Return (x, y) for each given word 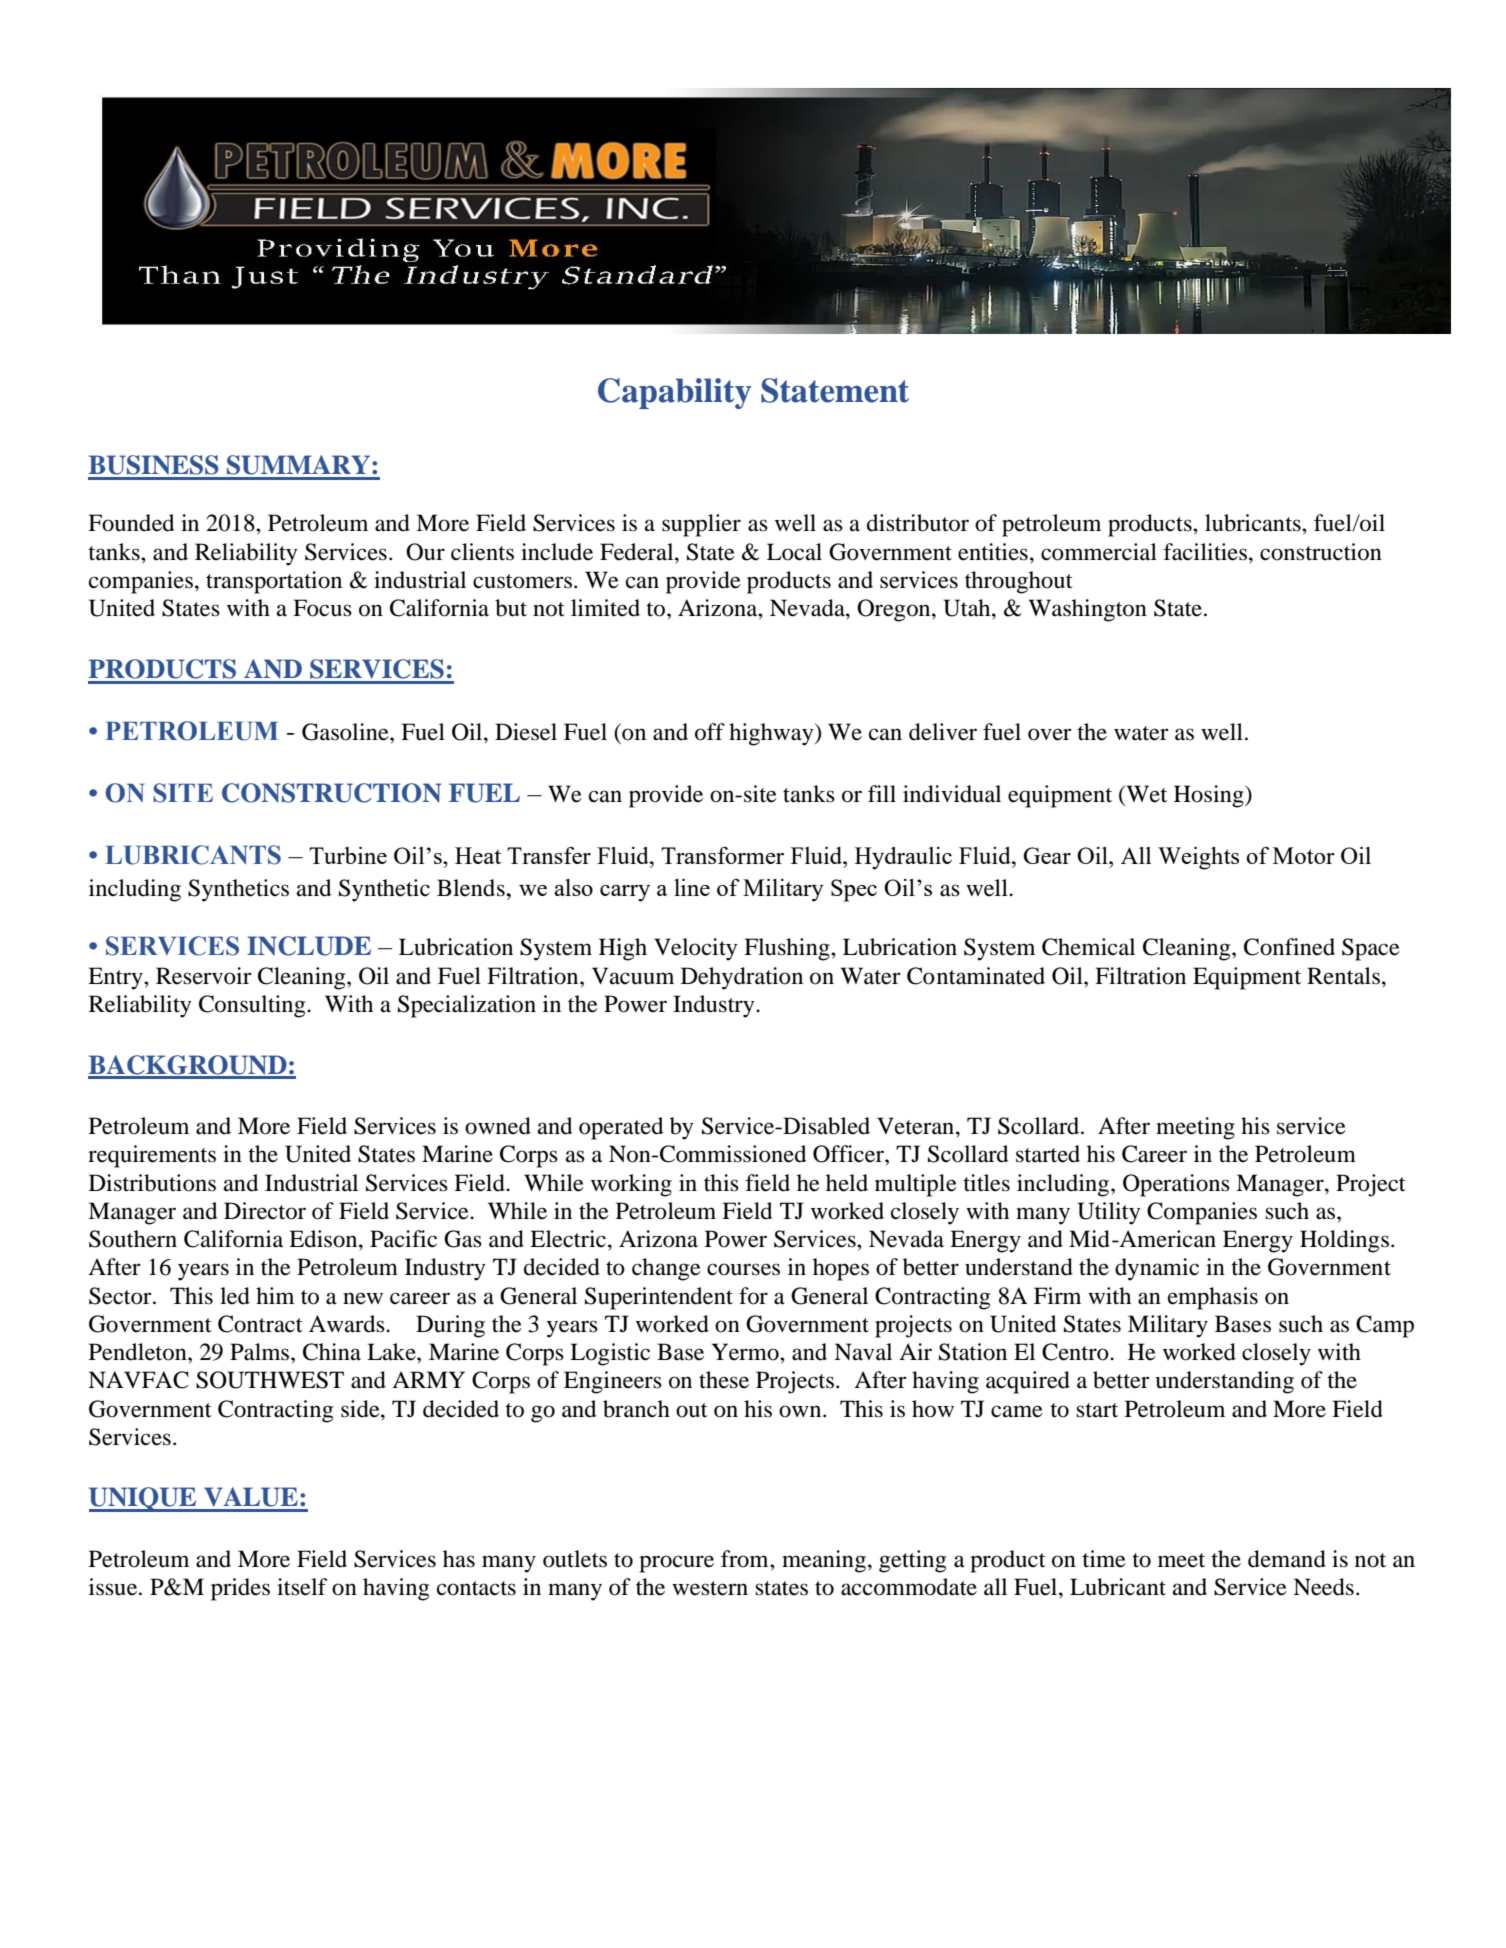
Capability (674, 393)
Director (265, 1211)
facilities (1205, 552)
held (847, 1183)
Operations (1176, 1185)
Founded (131, 523)
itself (302, 1587)
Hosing (1210, 796)
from (746, 1559)
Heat (478, 855)
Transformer (722, 855)
